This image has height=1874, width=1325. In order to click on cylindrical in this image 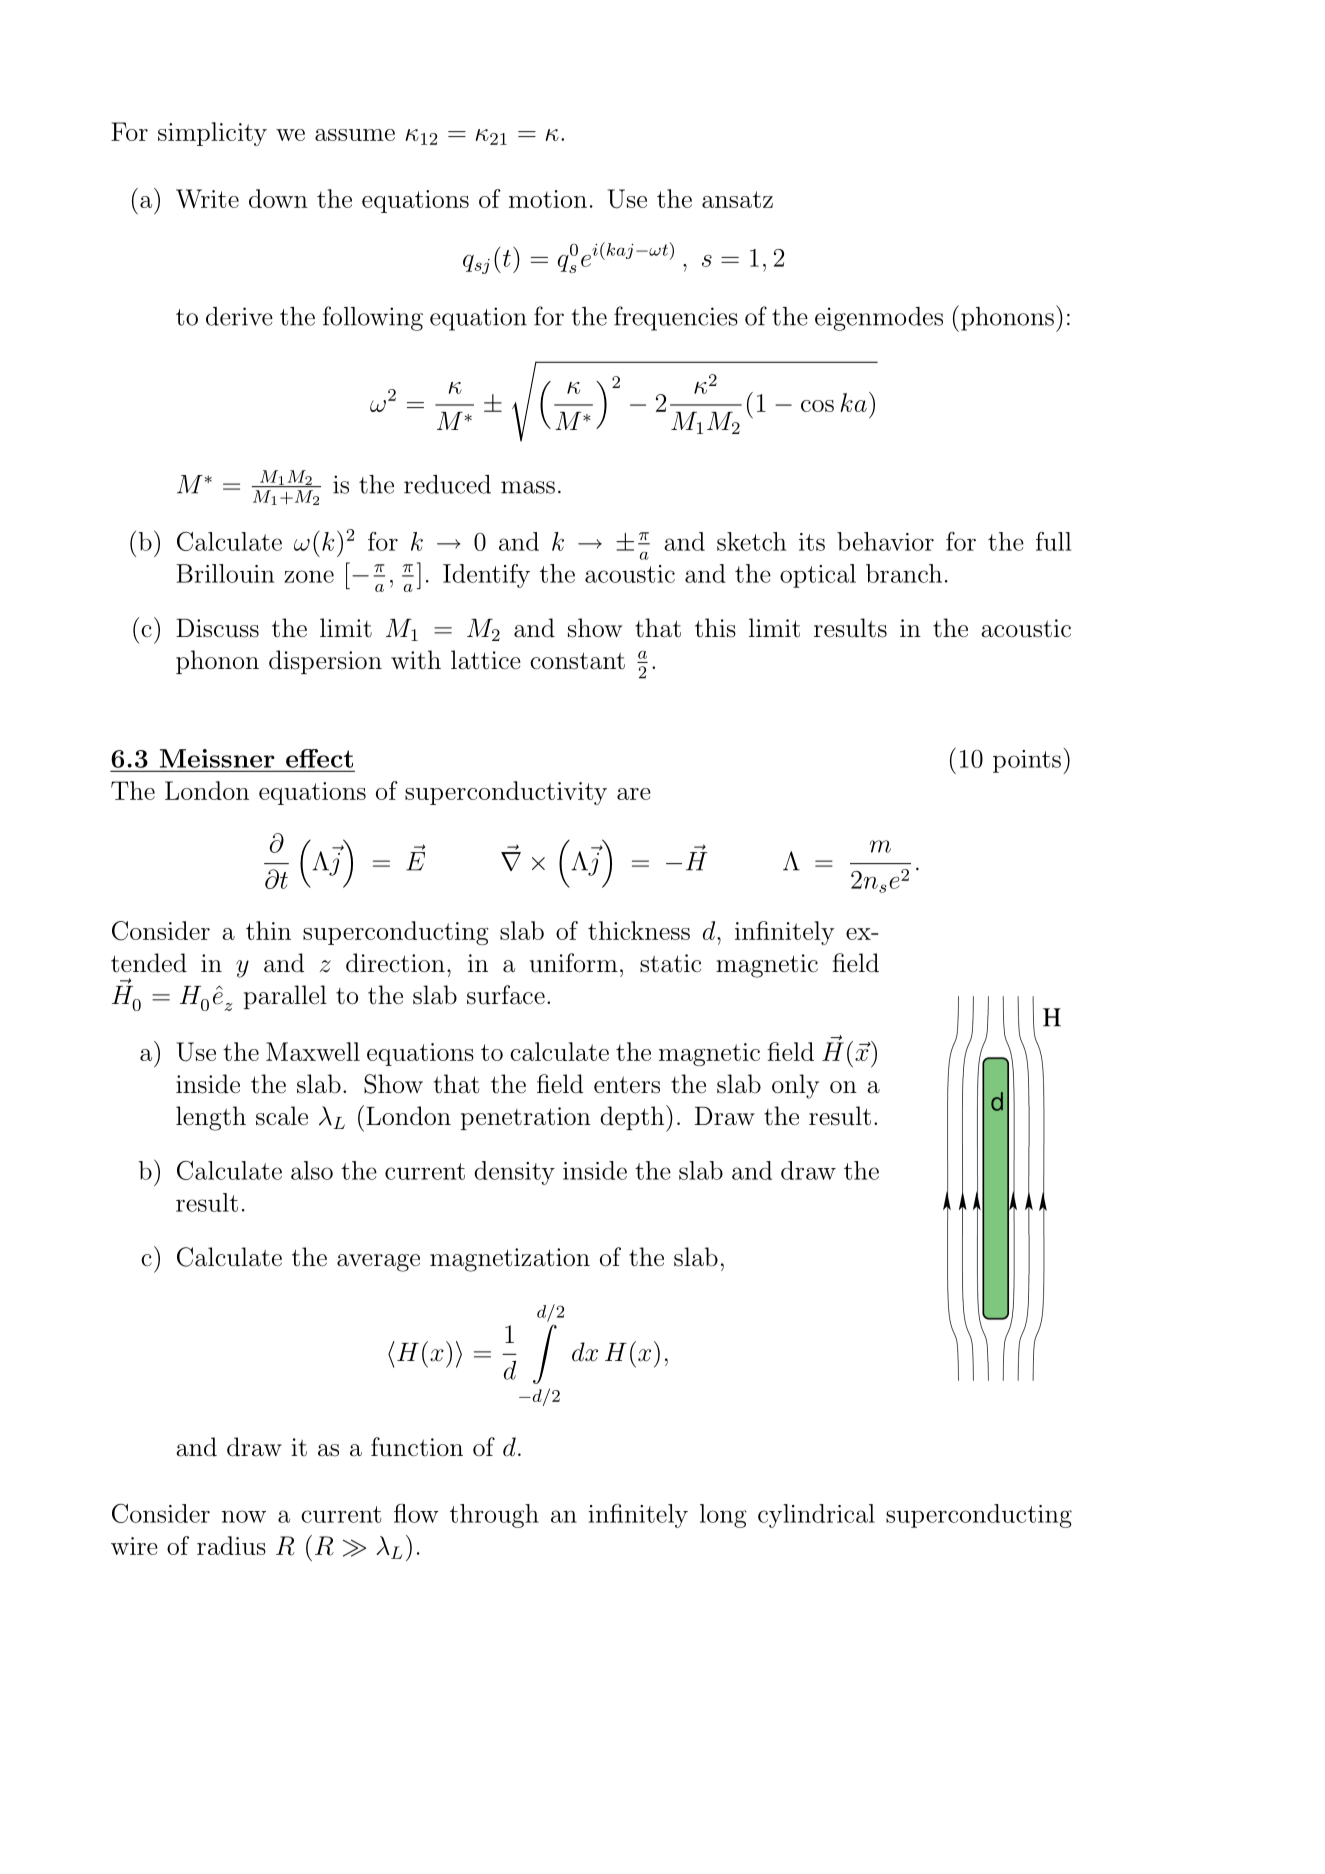, I will do `click(816, 1516)`.
